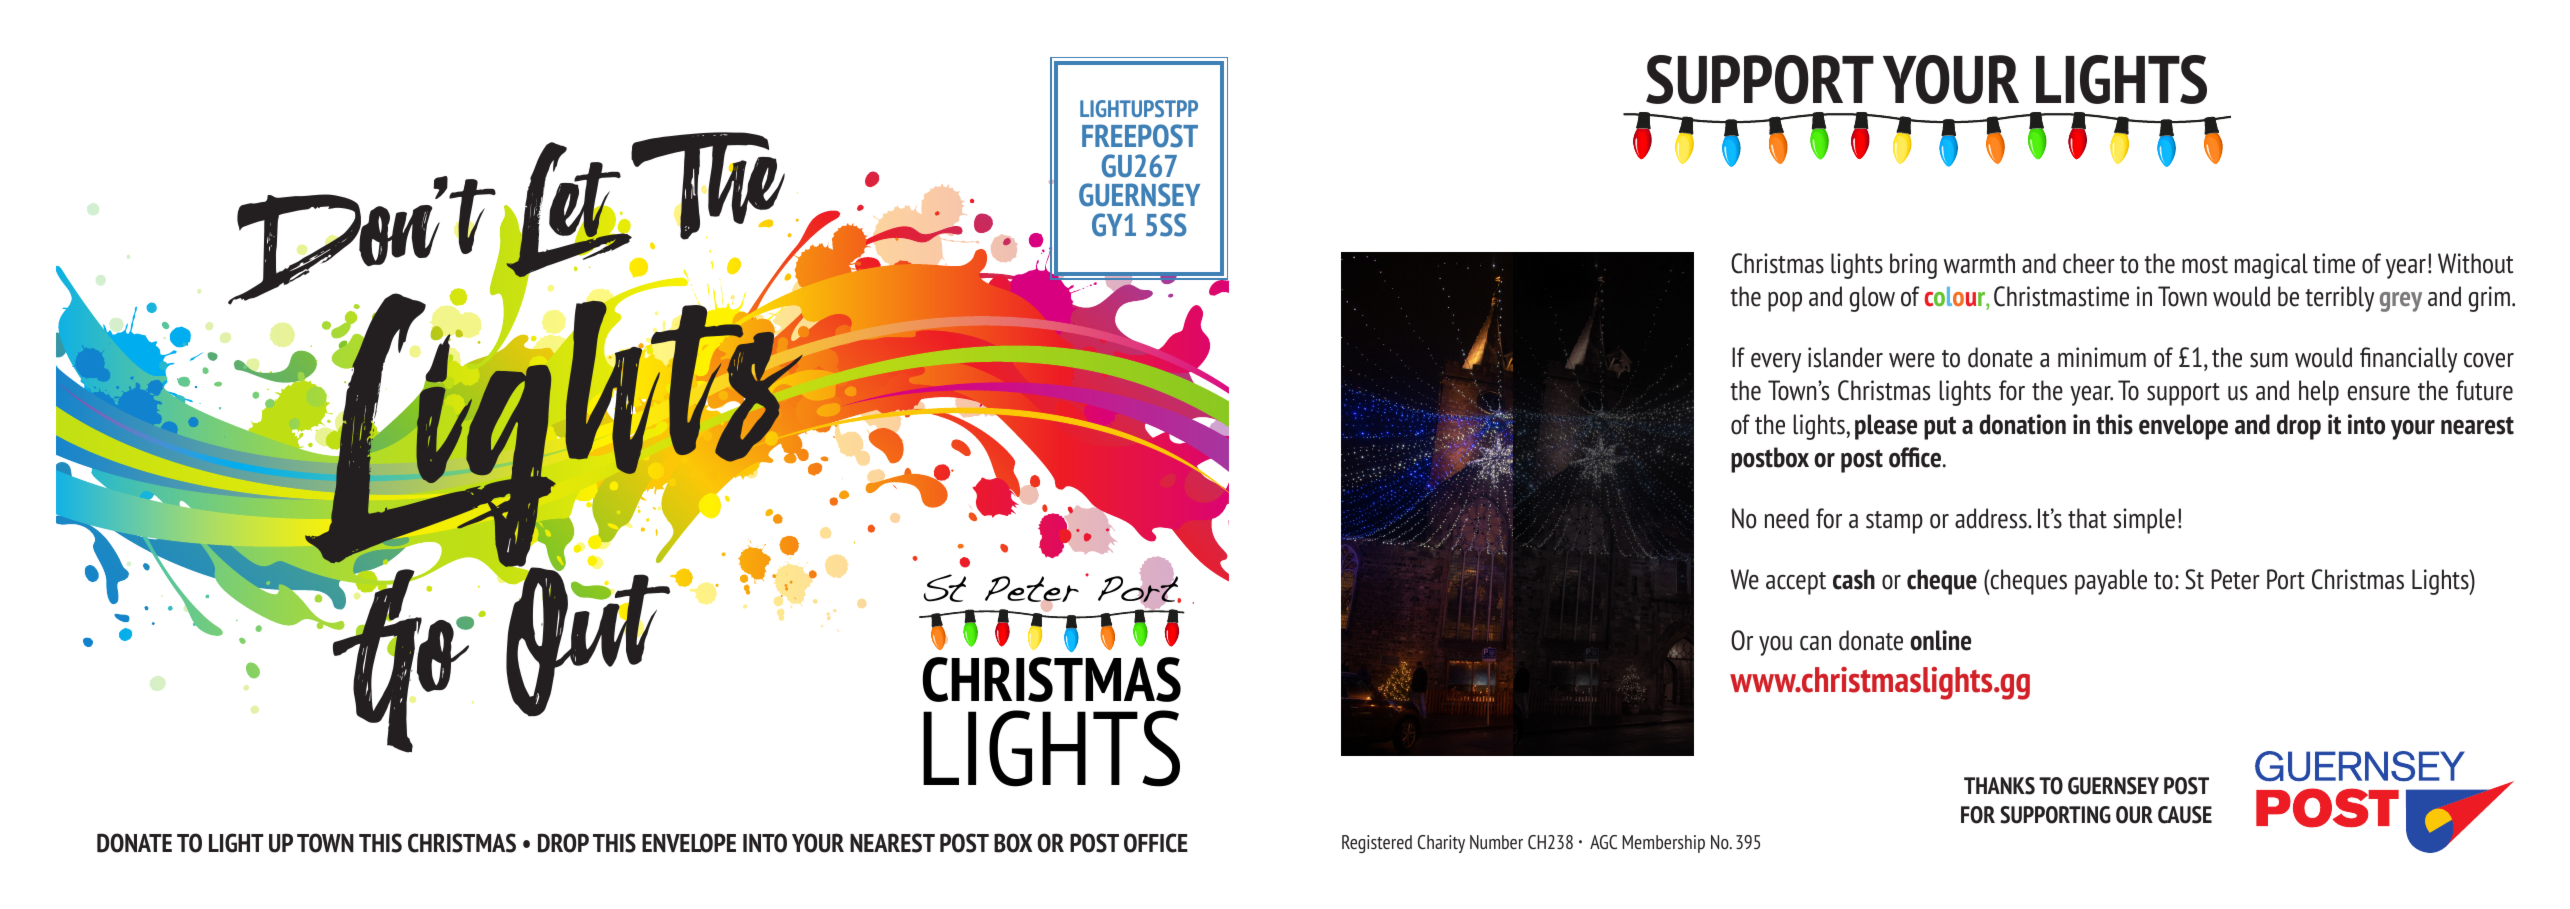 The image size is (2570, 909). Describe the element at coordinates (1894, 522) in the image. I see `stamp` at that location.
